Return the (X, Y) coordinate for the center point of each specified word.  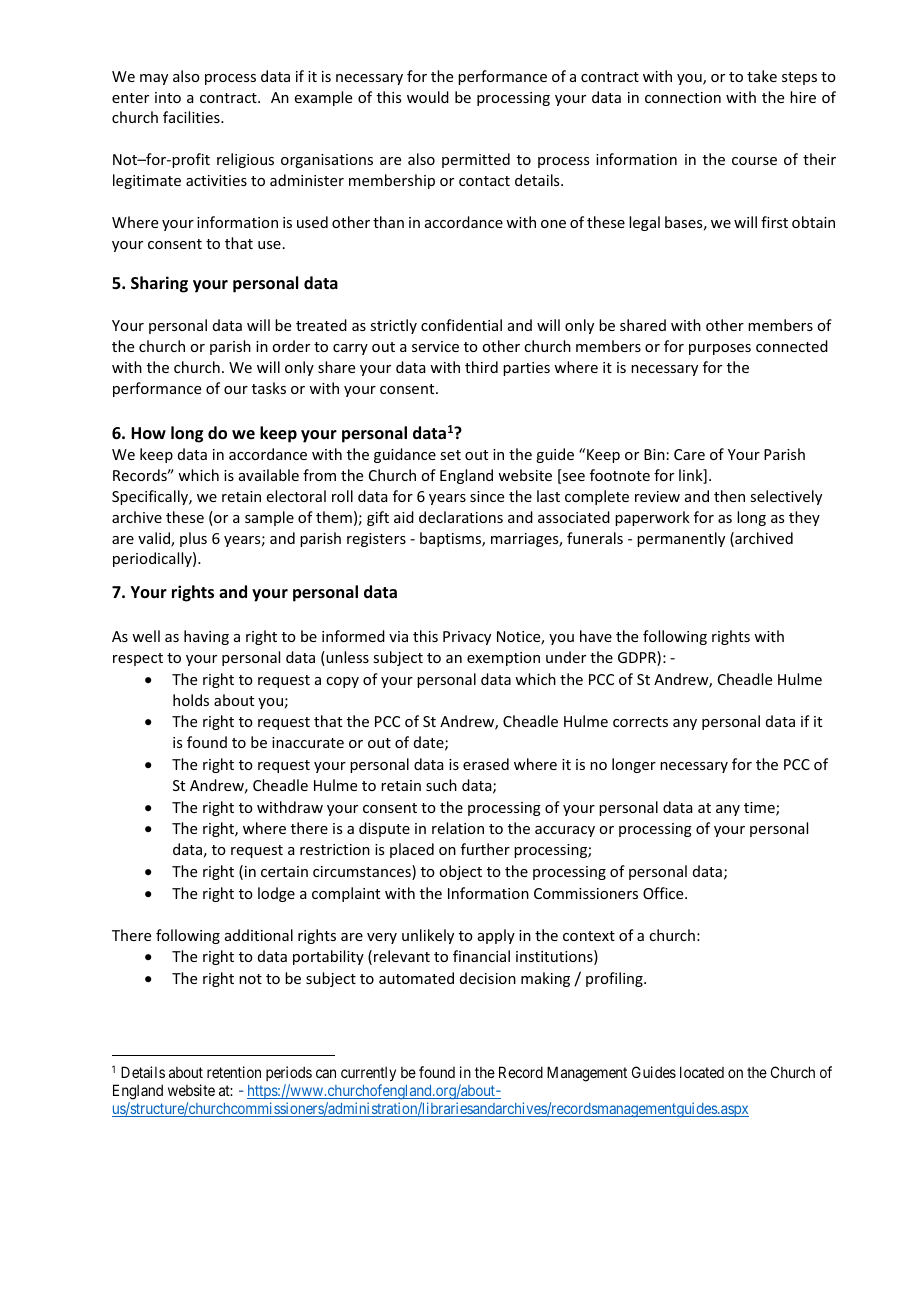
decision (488, 978)
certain (284, 871)
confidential (461, 325)
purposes (720, 349)
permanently (681, 539)
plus (193, 539)
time (760, 809)
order (291, 346)
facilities (192, 117)
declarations (461, 517)
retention (234, 1072)
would (428, 97)
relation (458, 828)
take (762, 76)
